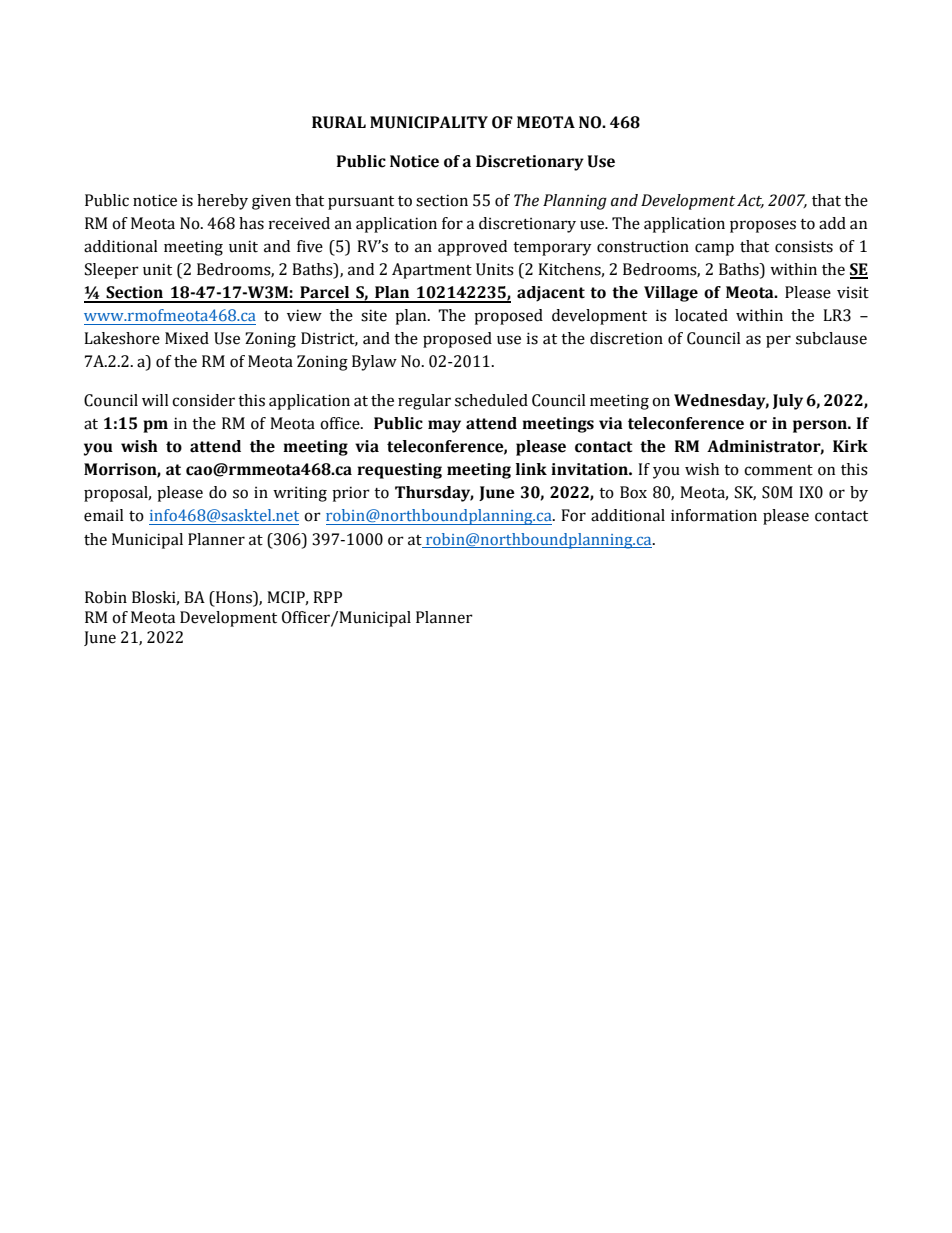 This document has height=1233, width=952. What do you see at coordinates (339, 122) in the document?
I see `RURAL` at bounding box center [339, 122].
